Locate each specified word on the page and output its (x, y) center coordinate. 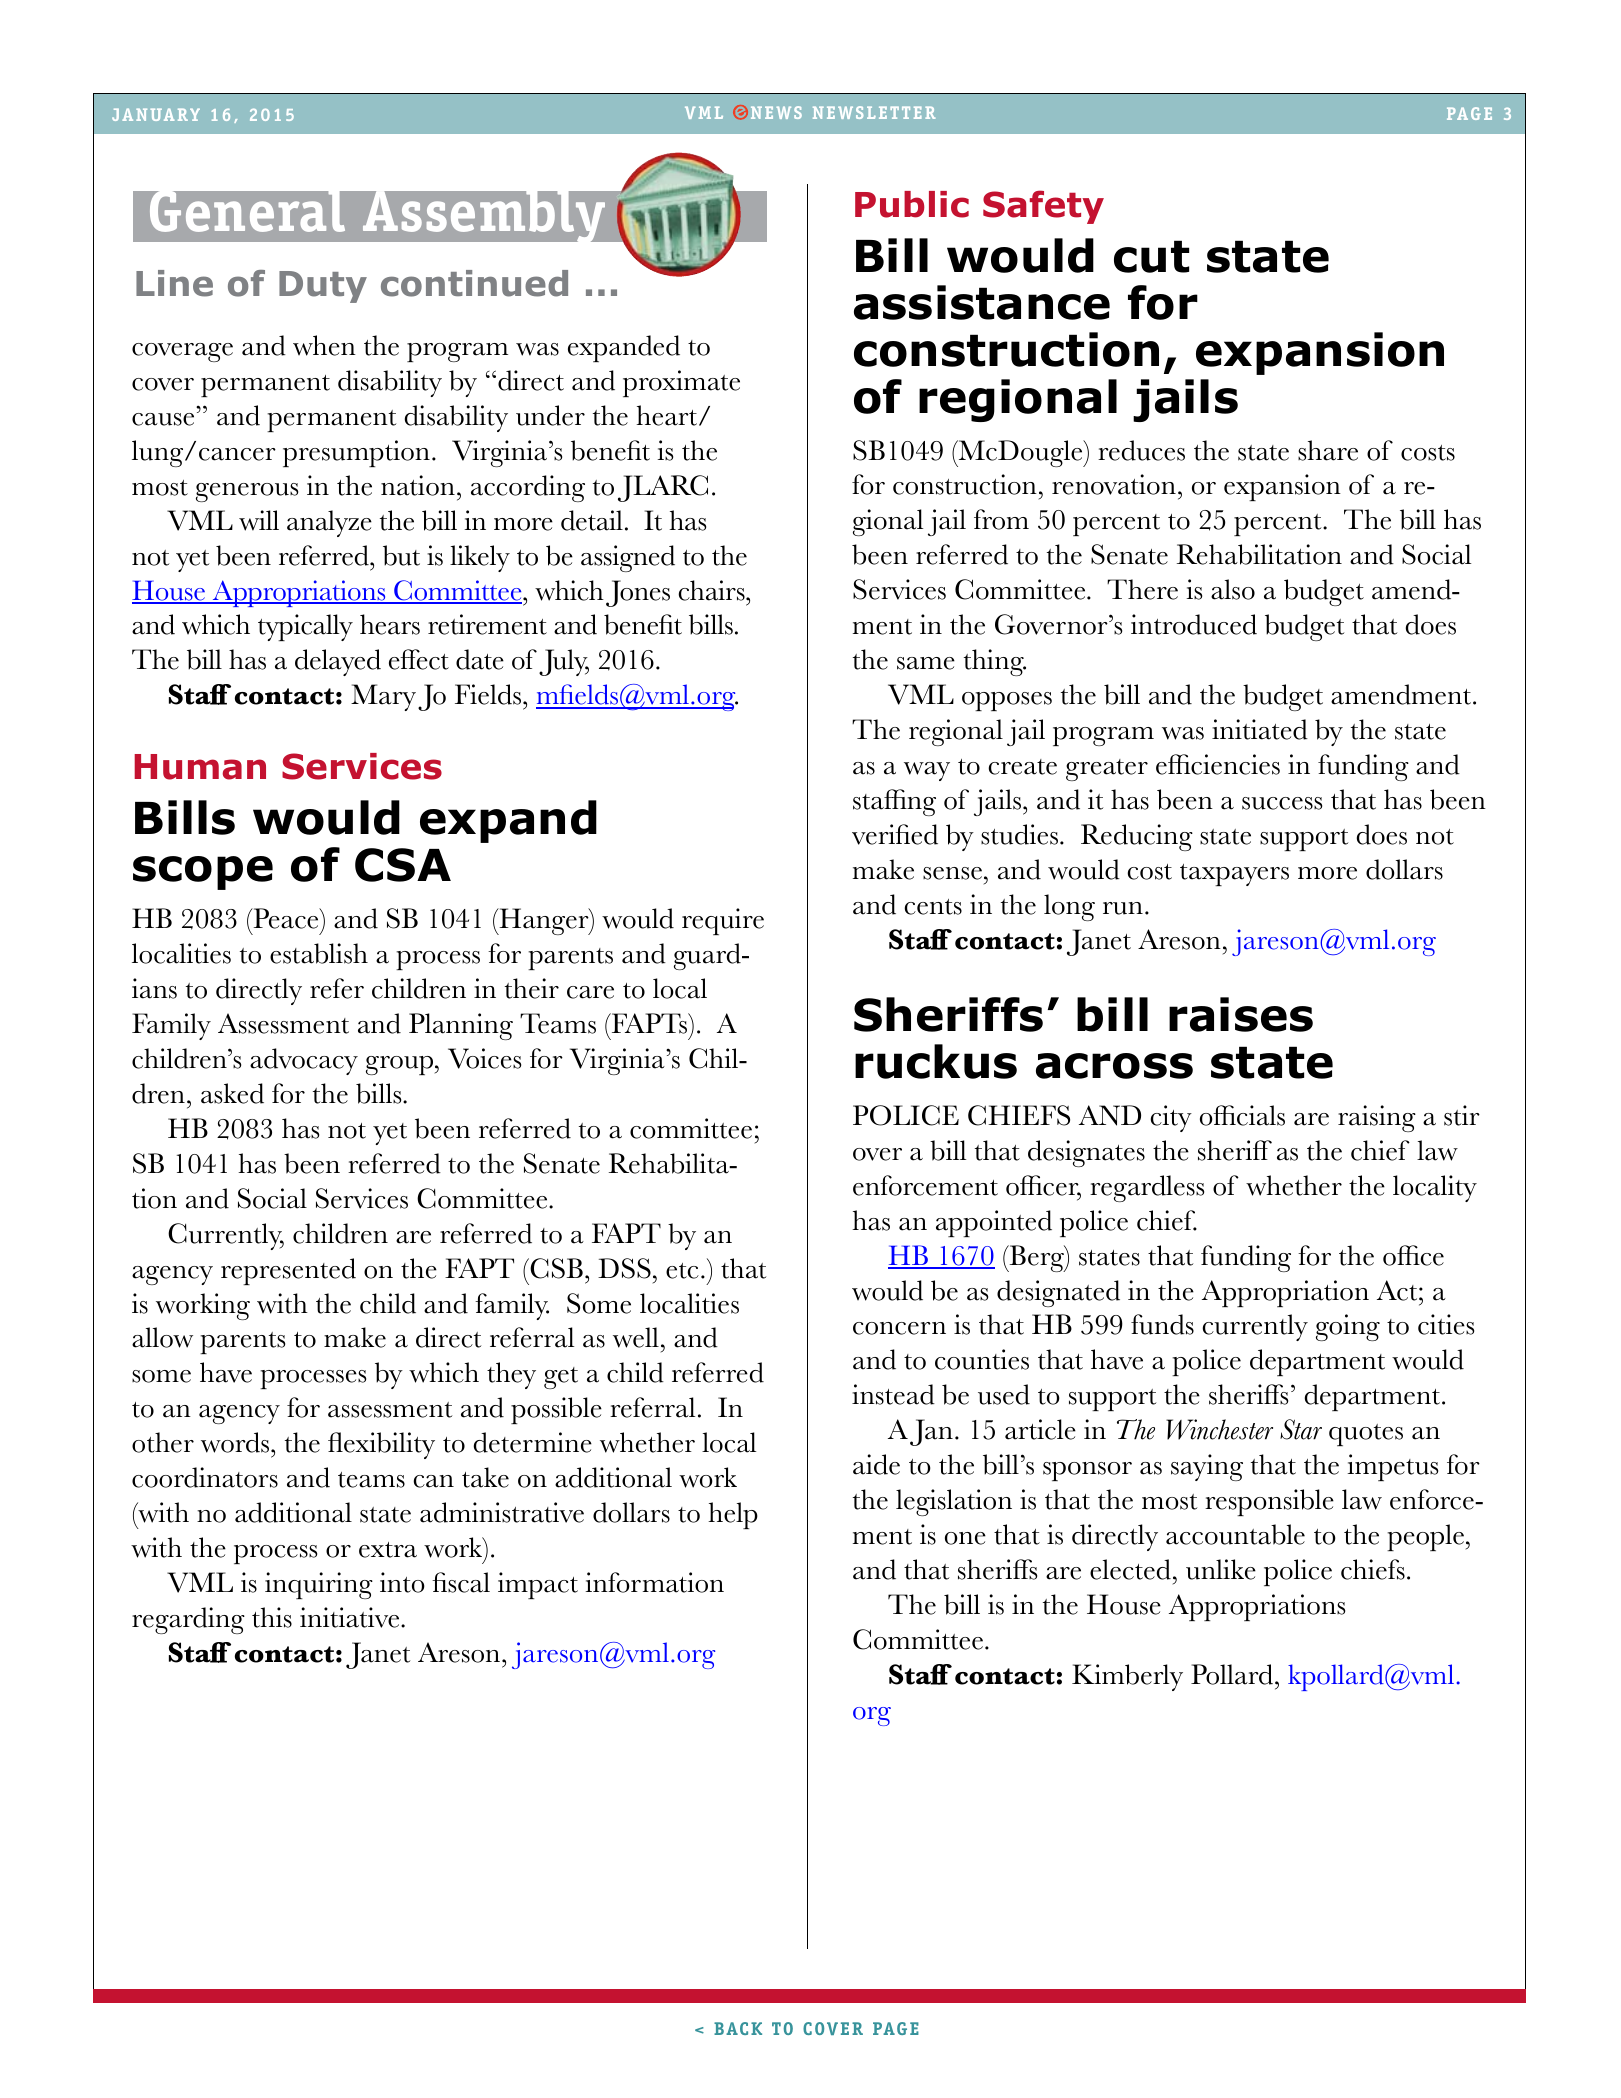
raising (1377, 1118)
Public (912, 204)
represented (288, 1271)
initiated (1260, 729)
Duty (323, 287)
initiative (351, 1617)
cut (1151, 256)
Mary (383, 697)
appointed (994, 1223)
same (926, 663)
